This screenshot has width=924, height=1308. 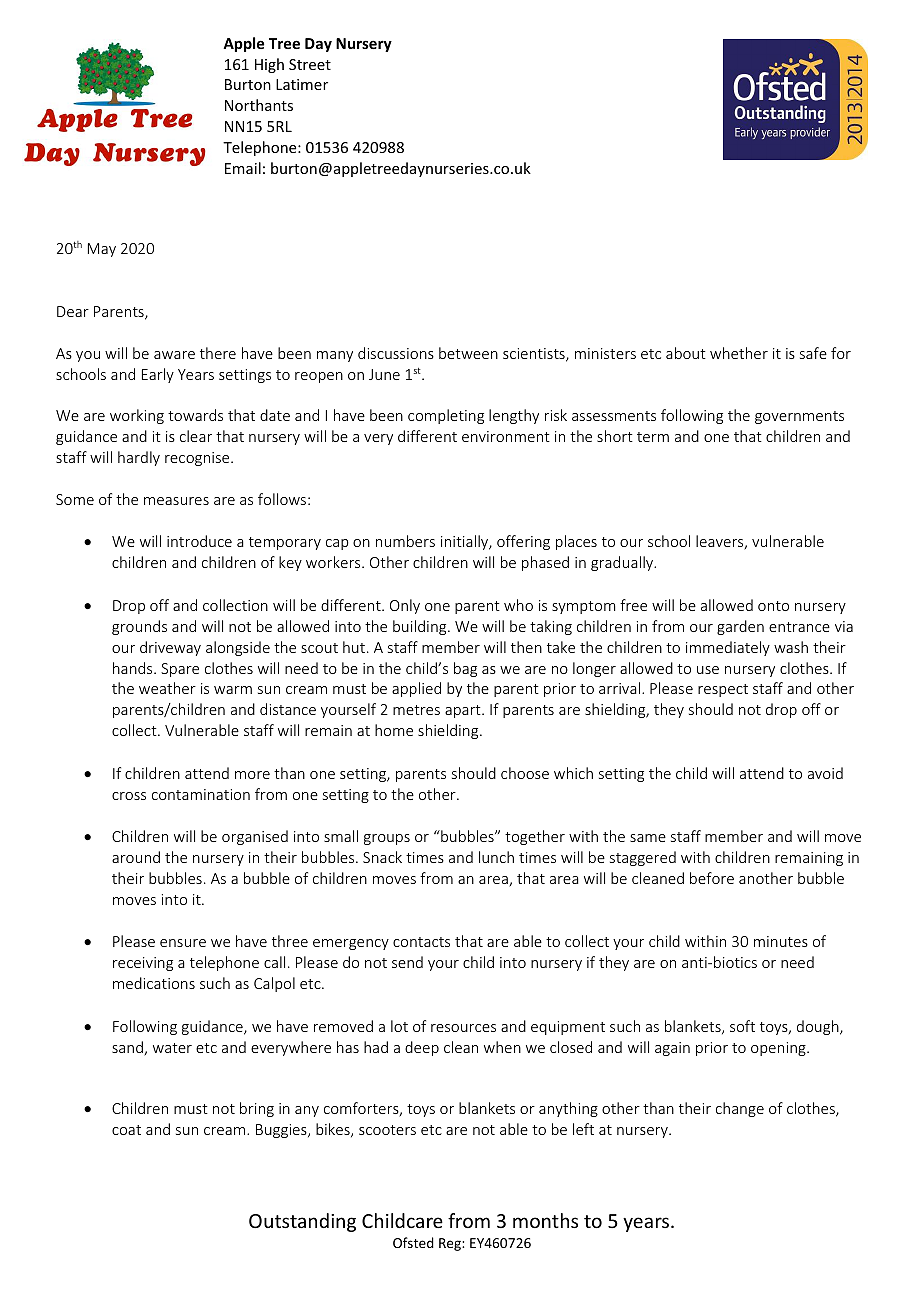 I want to click on High, so click(x=269, y=65).
